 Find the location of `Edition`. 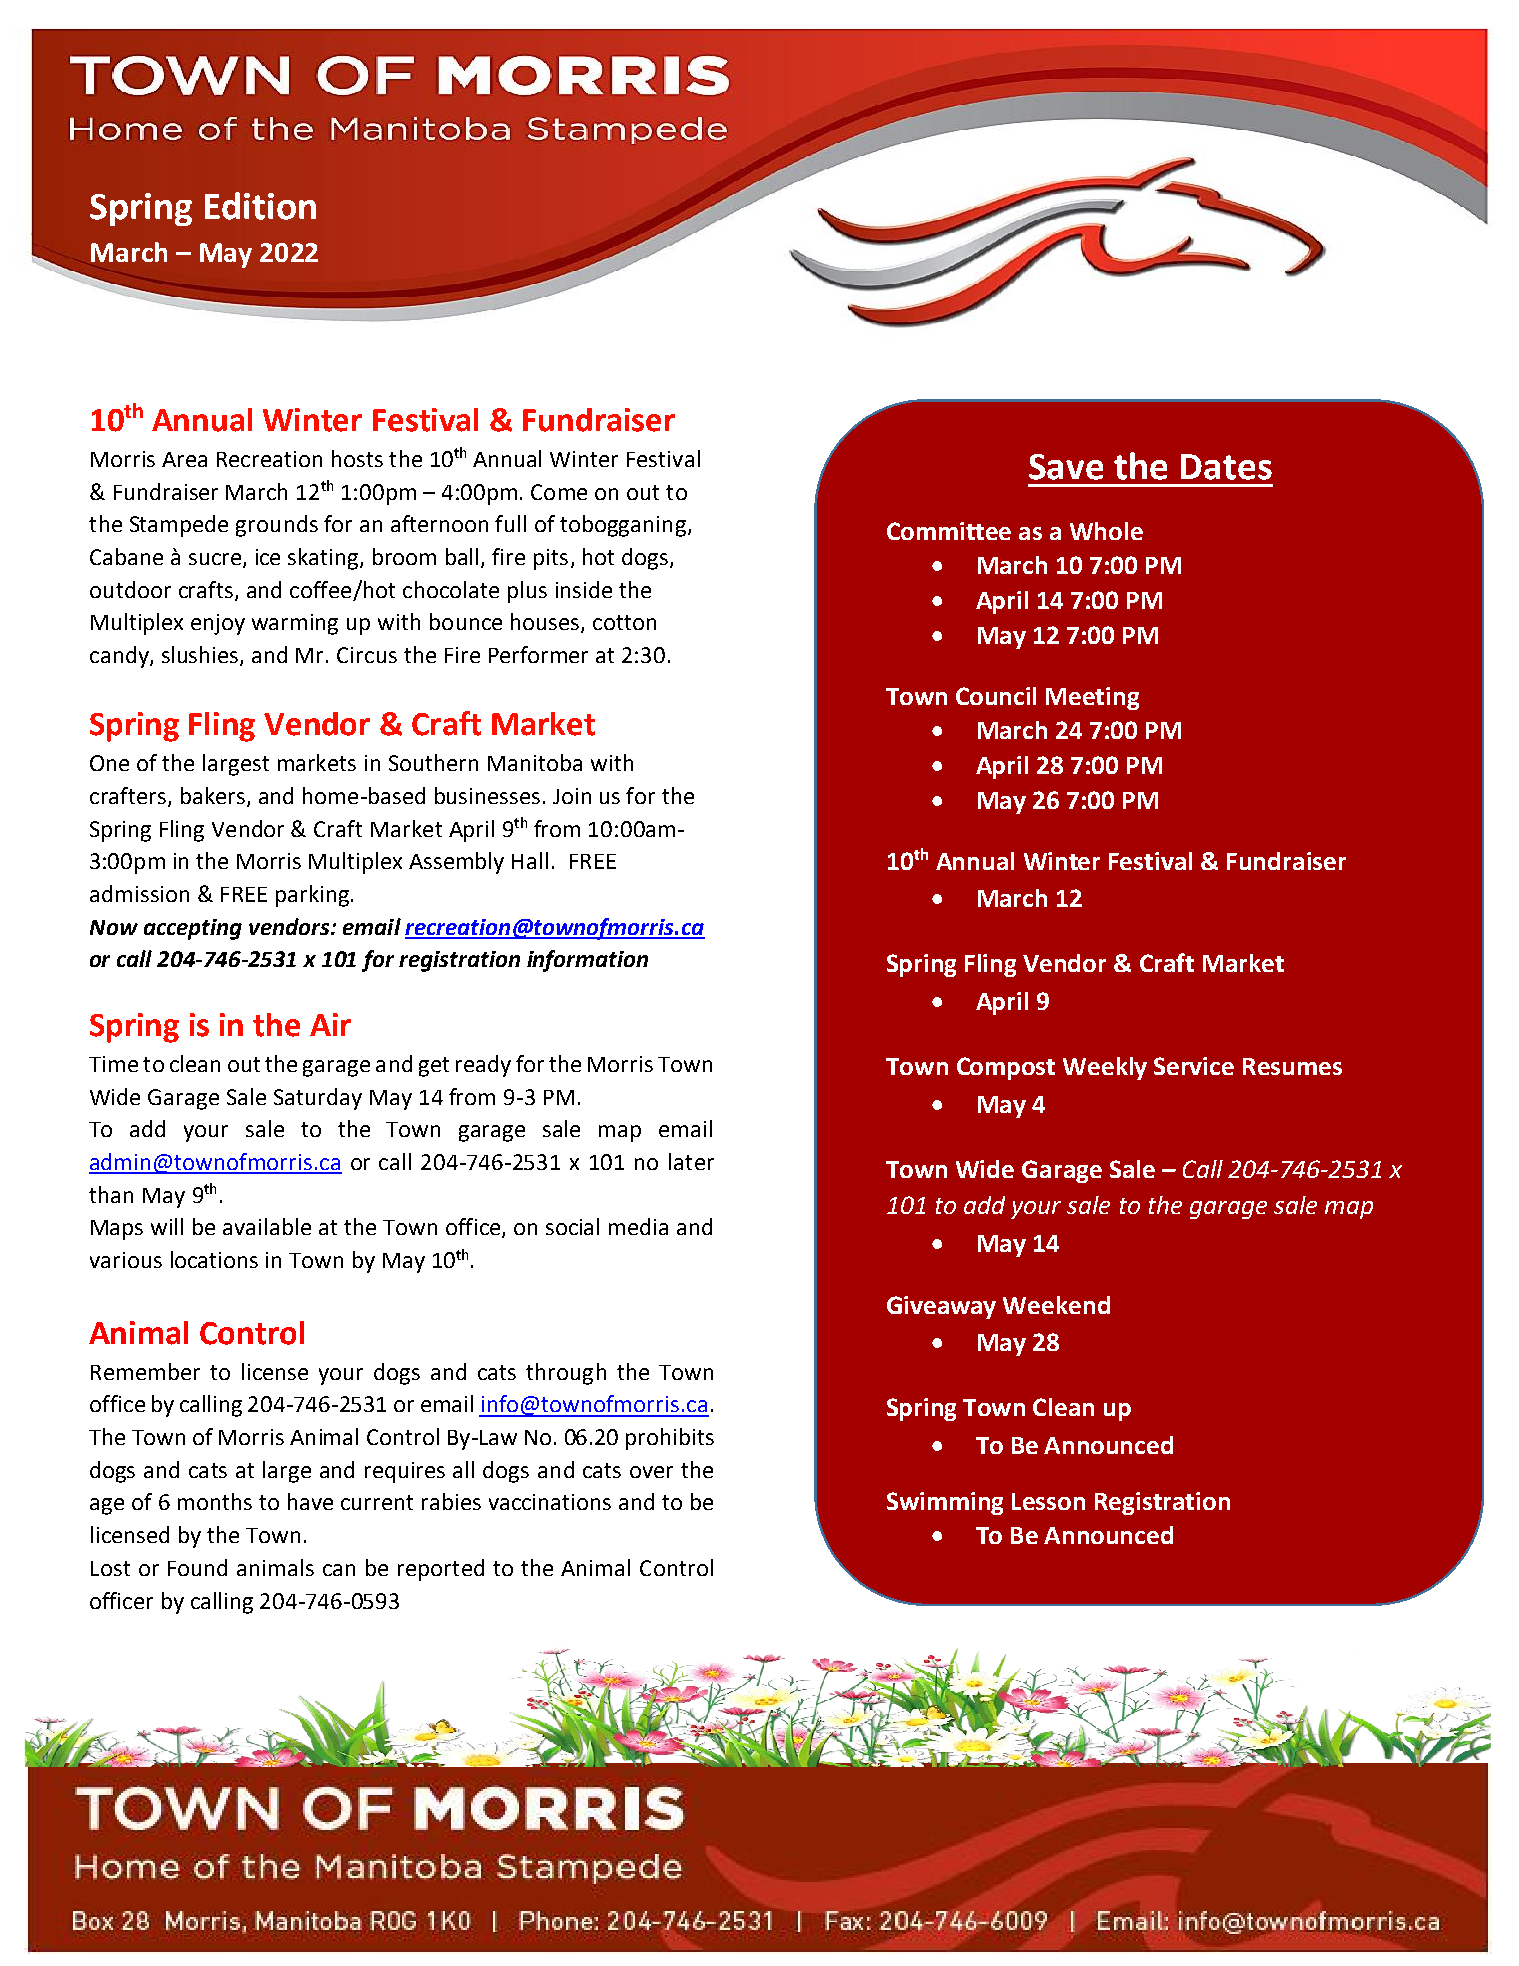

Edition is located at coordinates (260, 206).
